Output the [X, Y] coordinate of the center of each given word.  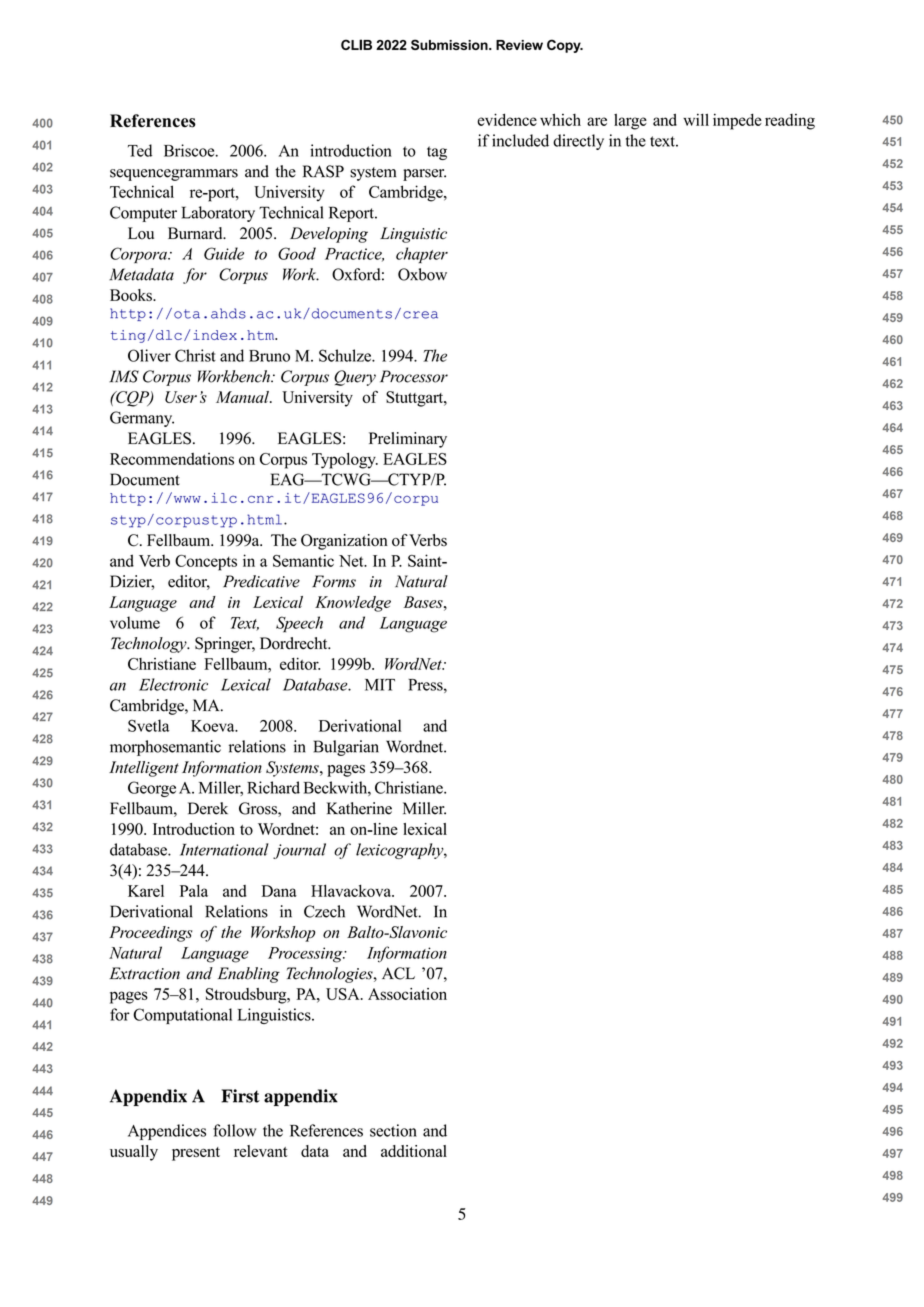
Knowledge [353, 604]
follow [234, 1130]
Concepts [206, 563]
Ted [140, 150]
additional [414, 1151]
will [696, 119]
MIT [380, 685]
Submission [450, 44]
